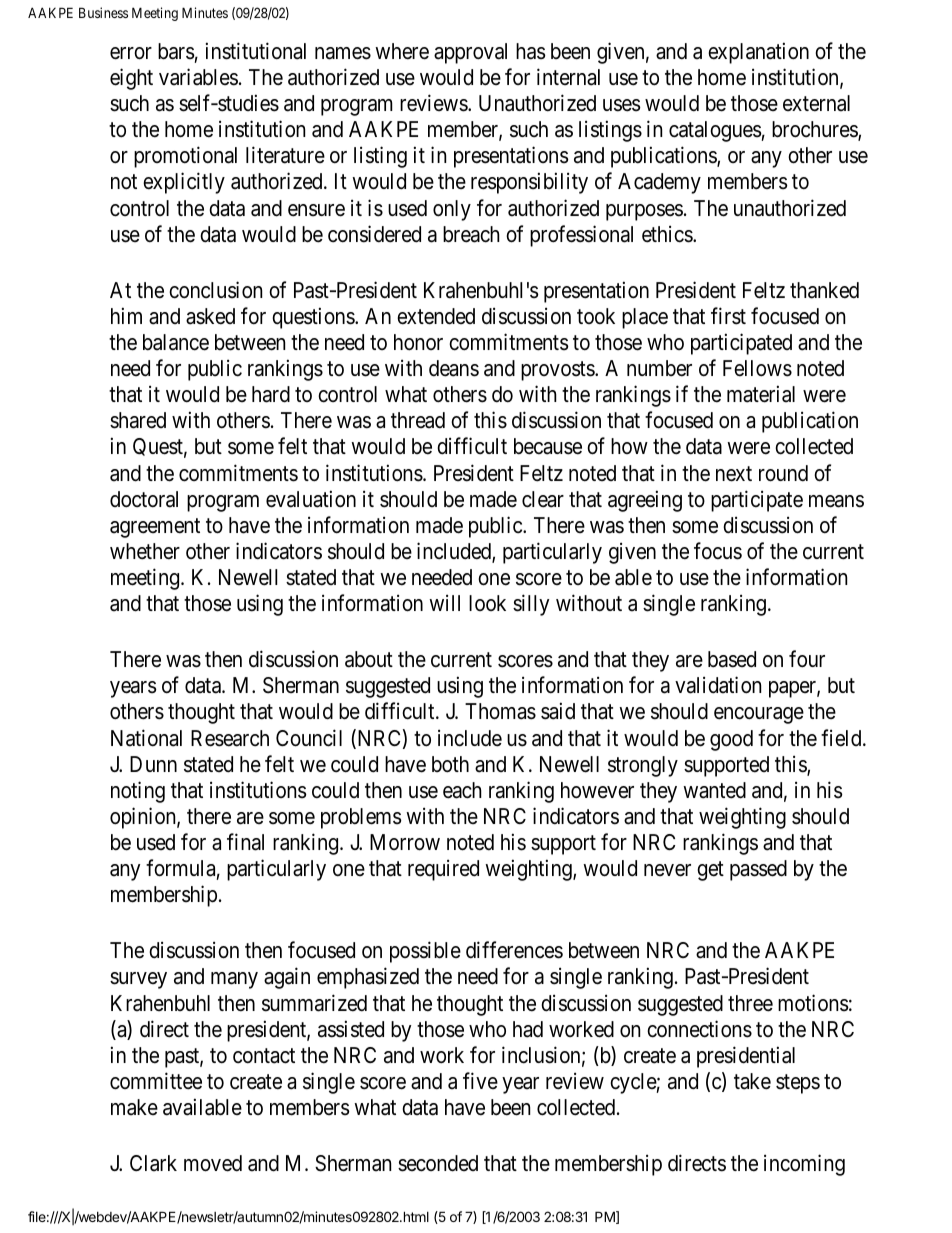 The width and height of the page is (952, 1233). Describe the element at coordinates (487, 603) in the page. I see `look` at that location.
